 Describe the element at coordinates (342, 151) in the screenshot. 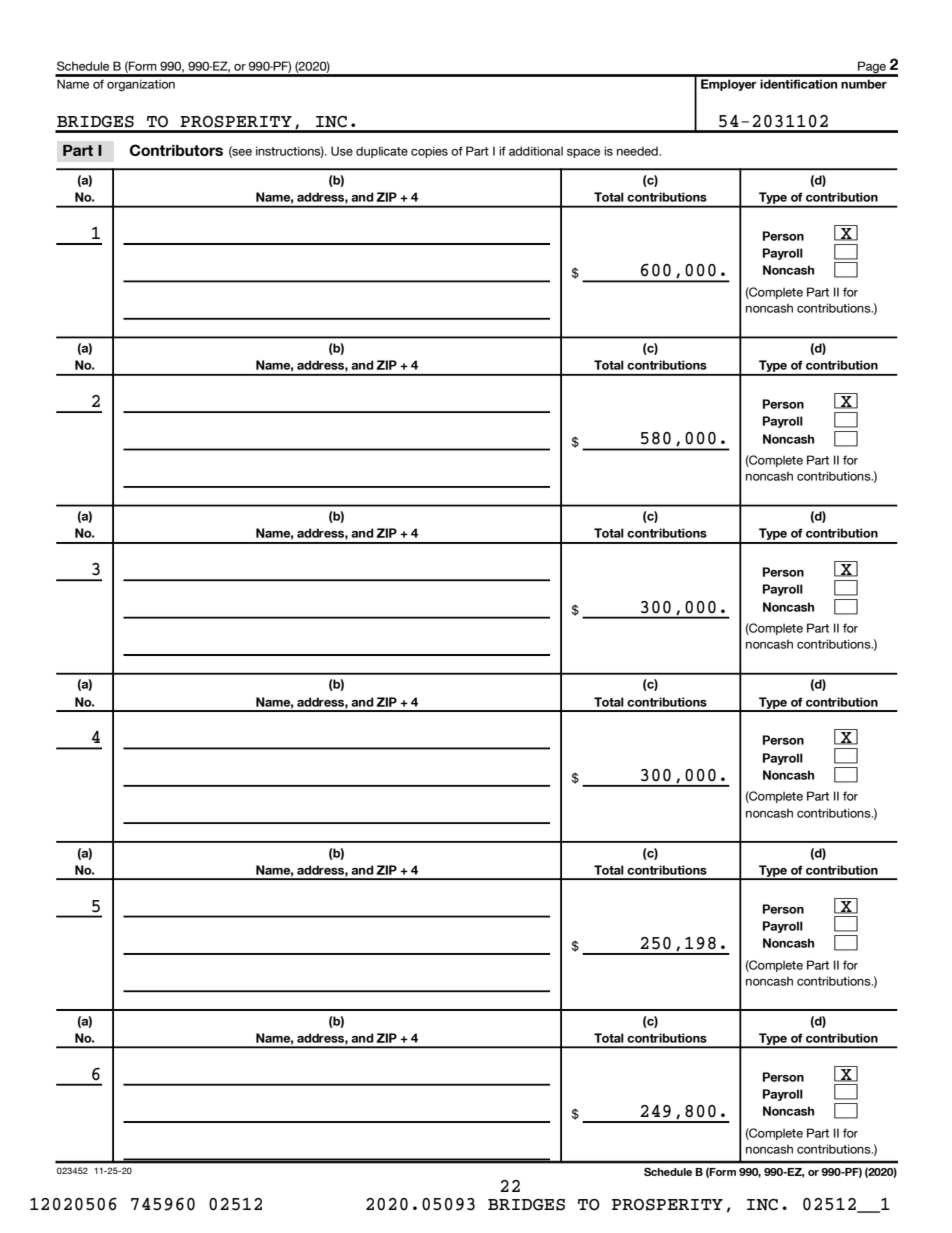

I see `Use` at that location.
